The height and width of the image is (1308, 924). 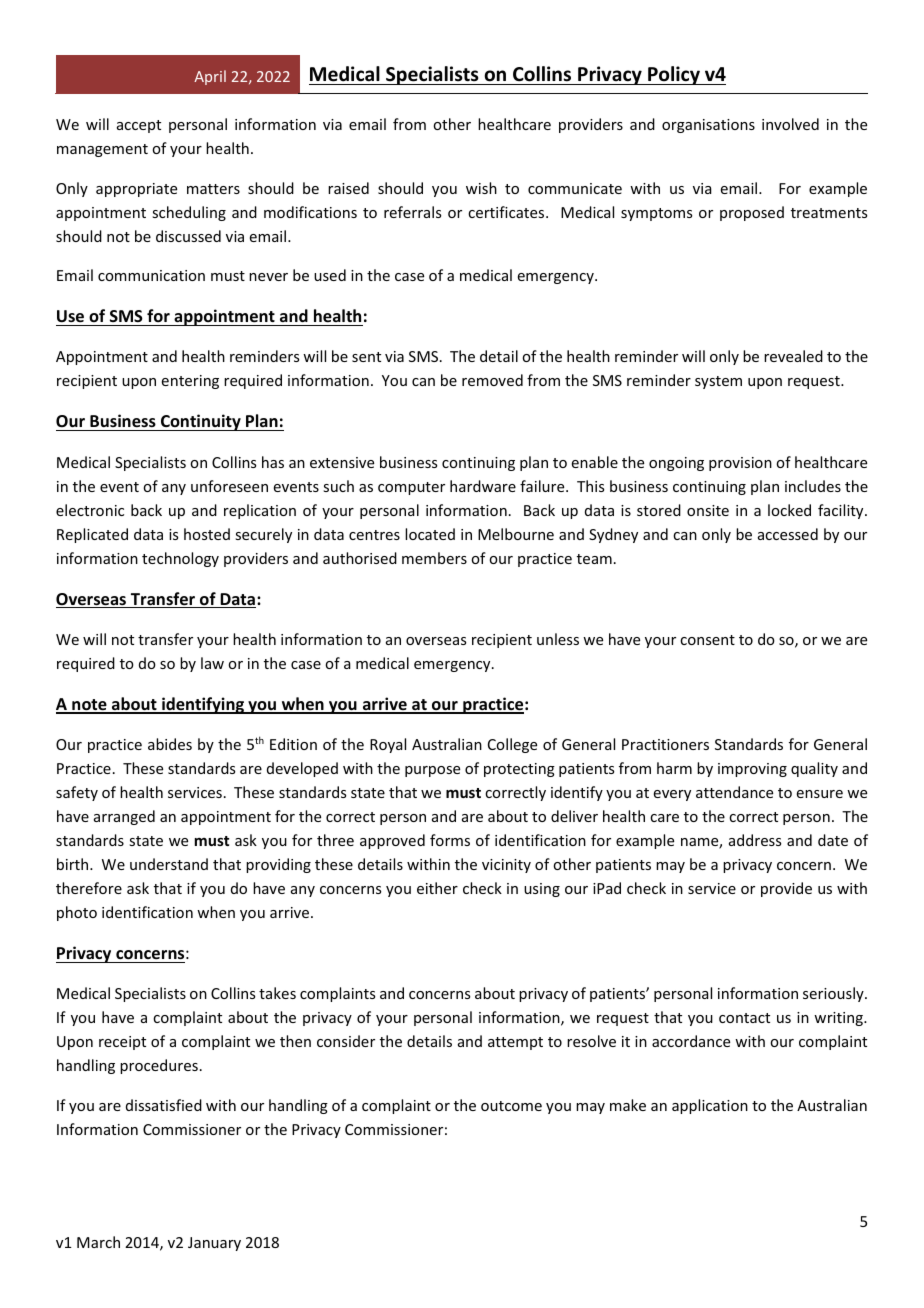 I want to click on system, so click(x=718, y=382).
